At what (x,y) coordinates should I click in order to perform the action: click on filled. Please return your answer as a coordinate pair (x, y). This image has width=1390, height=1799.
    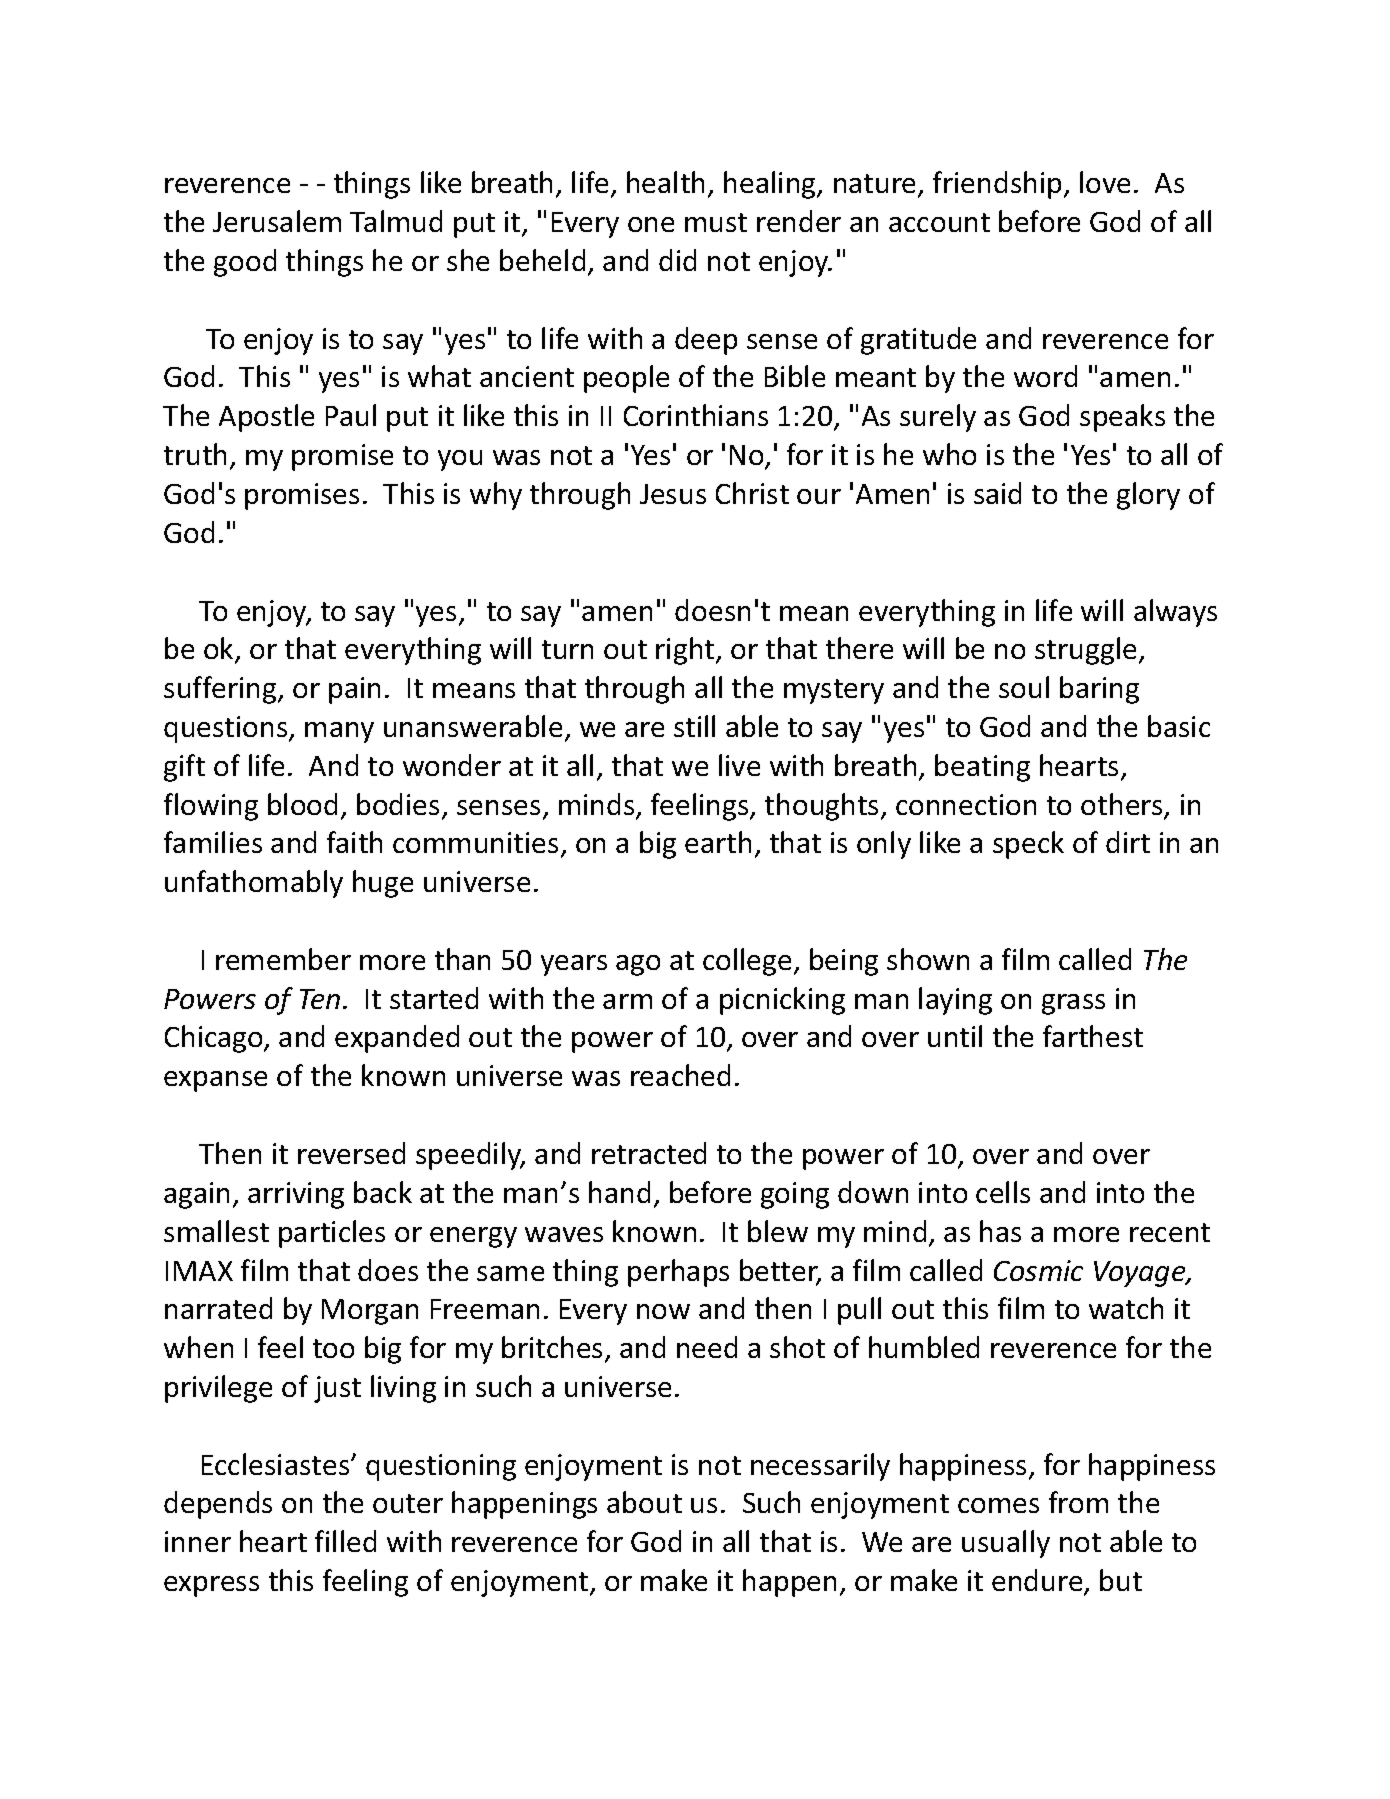
    Looking at the image, I should click on (345, 1541).
